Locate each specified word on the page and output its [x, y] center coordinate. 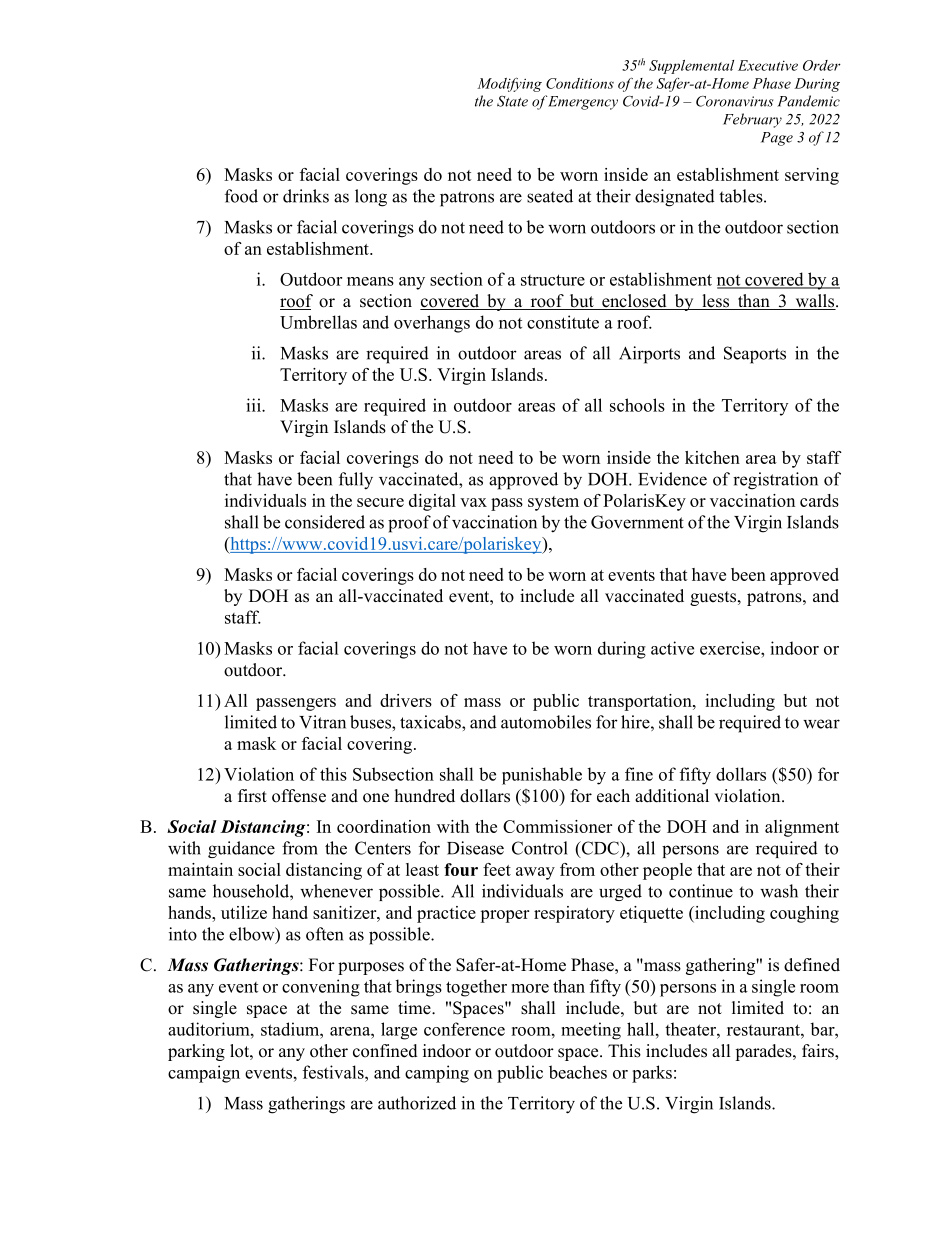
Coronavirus [734, 101]
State [512, 101]
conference [464, 1029]
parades [764, 1052]
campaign [204, 1074]
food [241, 196]
